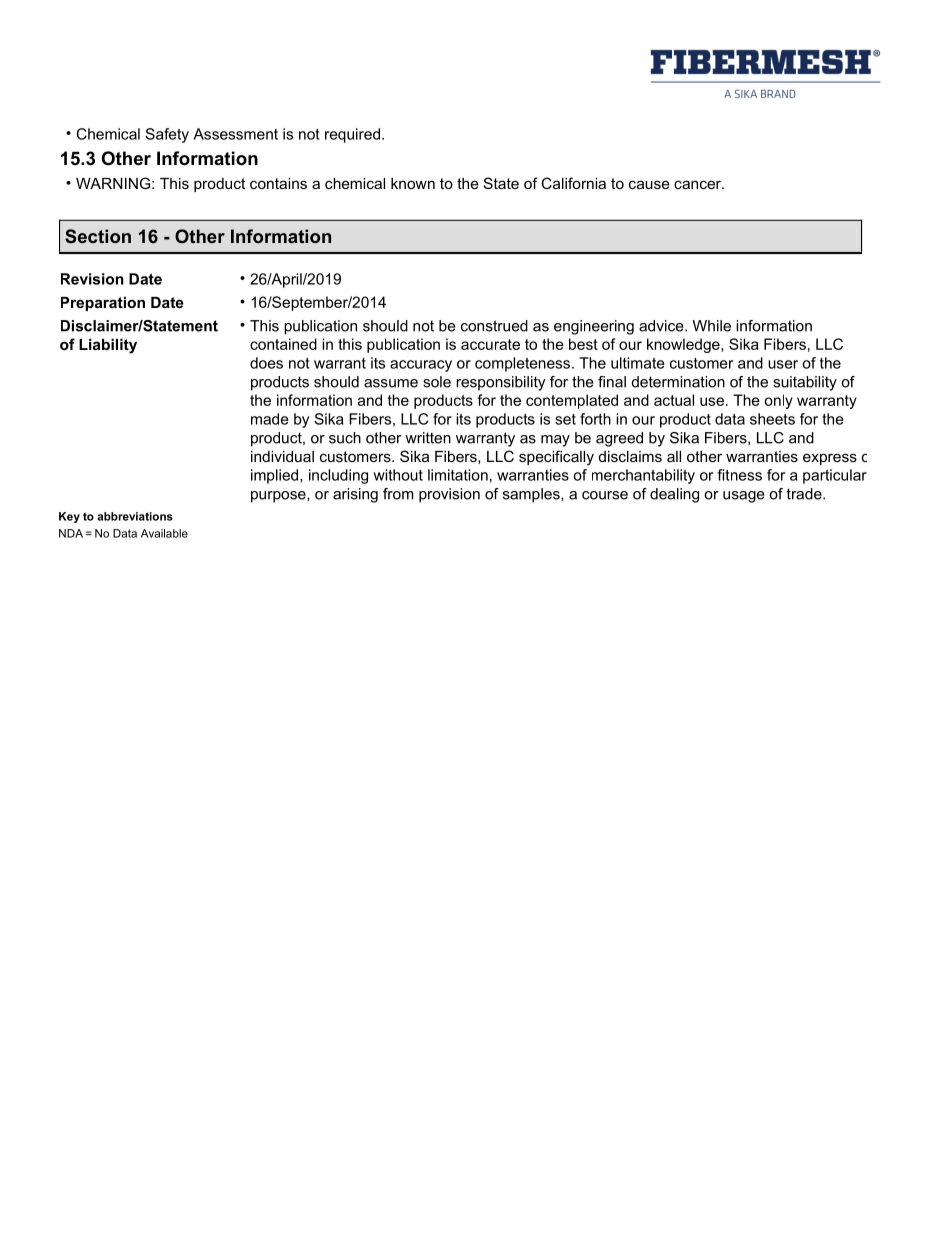 The width and height of the document is (952, 1233). Describe the element at coordinates (352, 135) in the document. I see `required` at that location.
